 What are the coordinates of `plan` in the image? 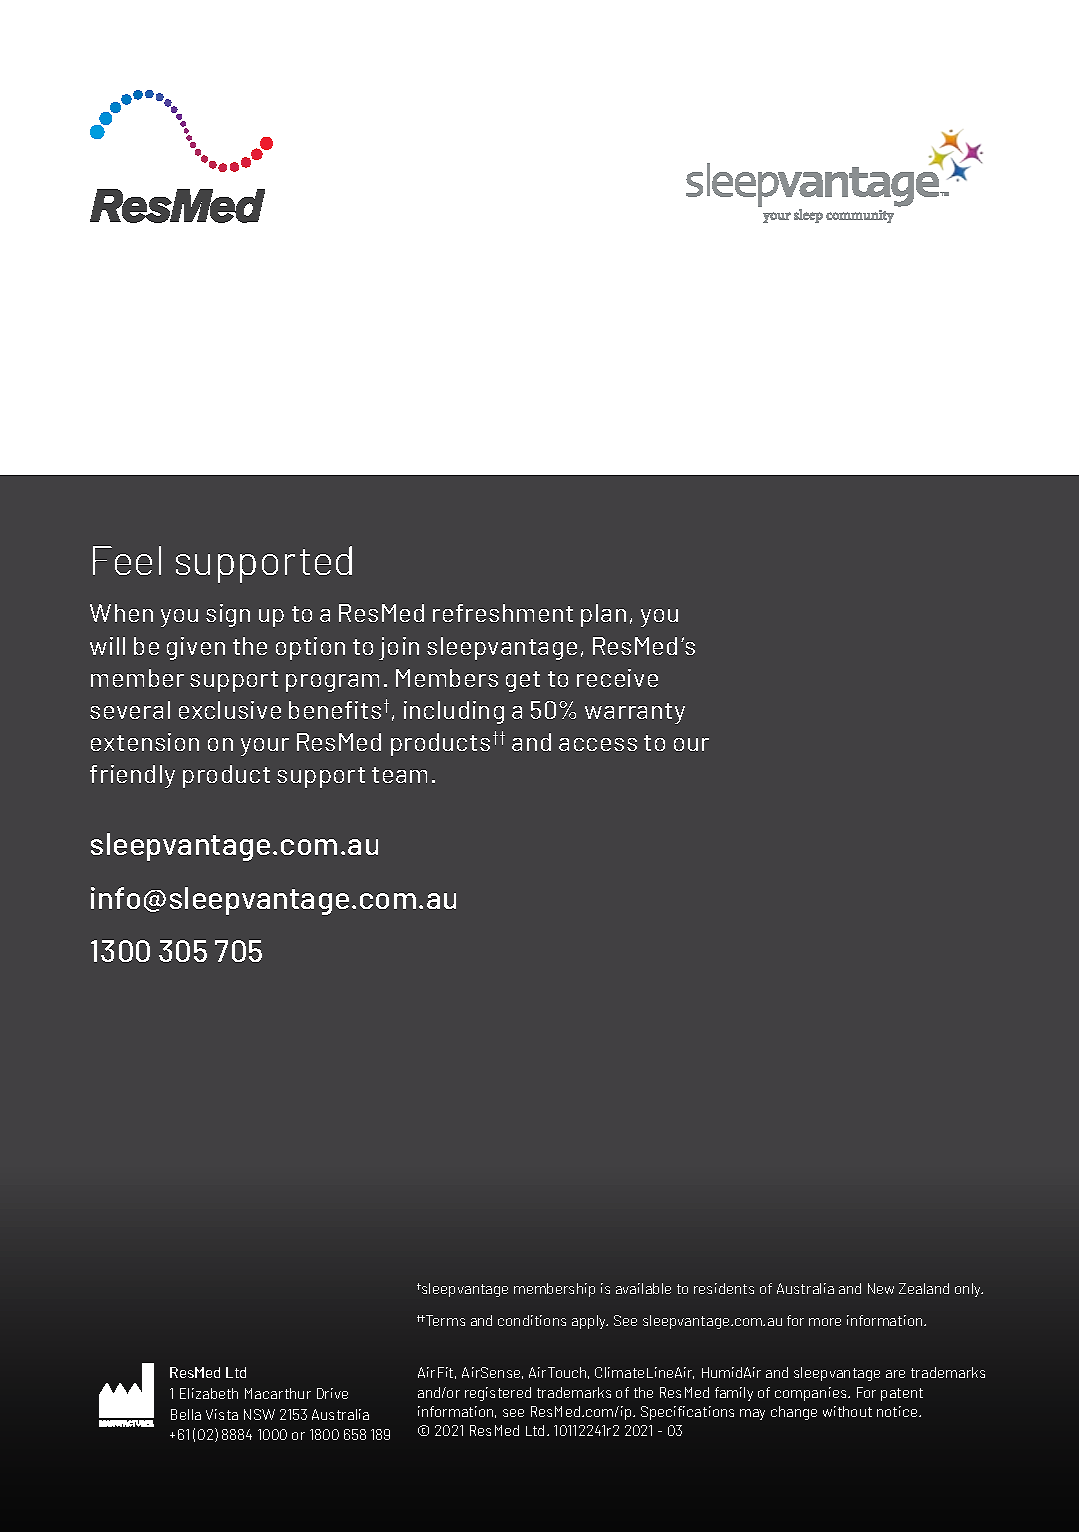 It's located at (603, 615).
